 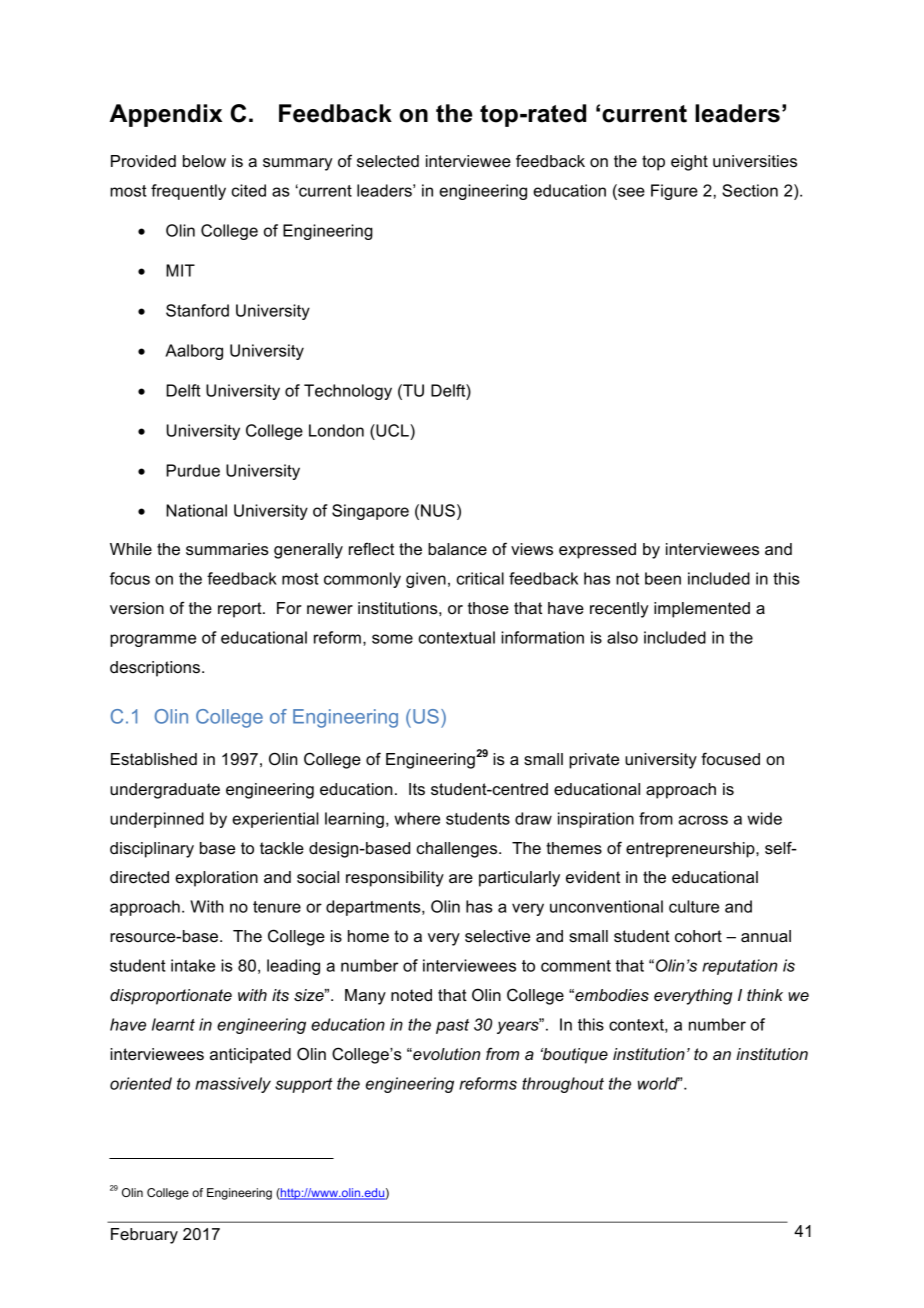 What do you see at coordinates (563, 1085) in the image?
I see `throughout` at bounding box center [563, 1085].
